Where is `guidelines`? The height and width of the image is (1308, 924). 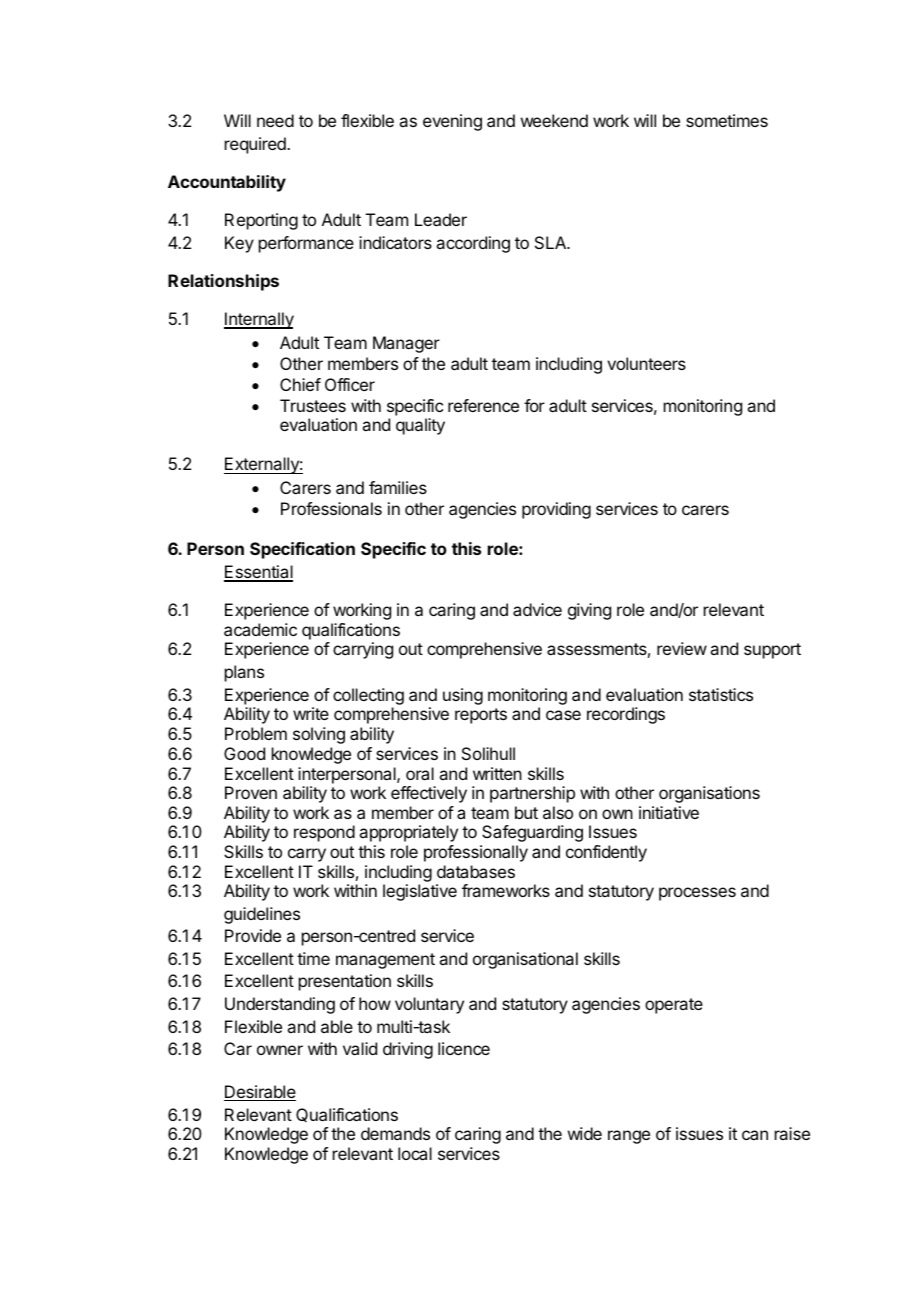
guidelines is located at coordinates (262, 915).
